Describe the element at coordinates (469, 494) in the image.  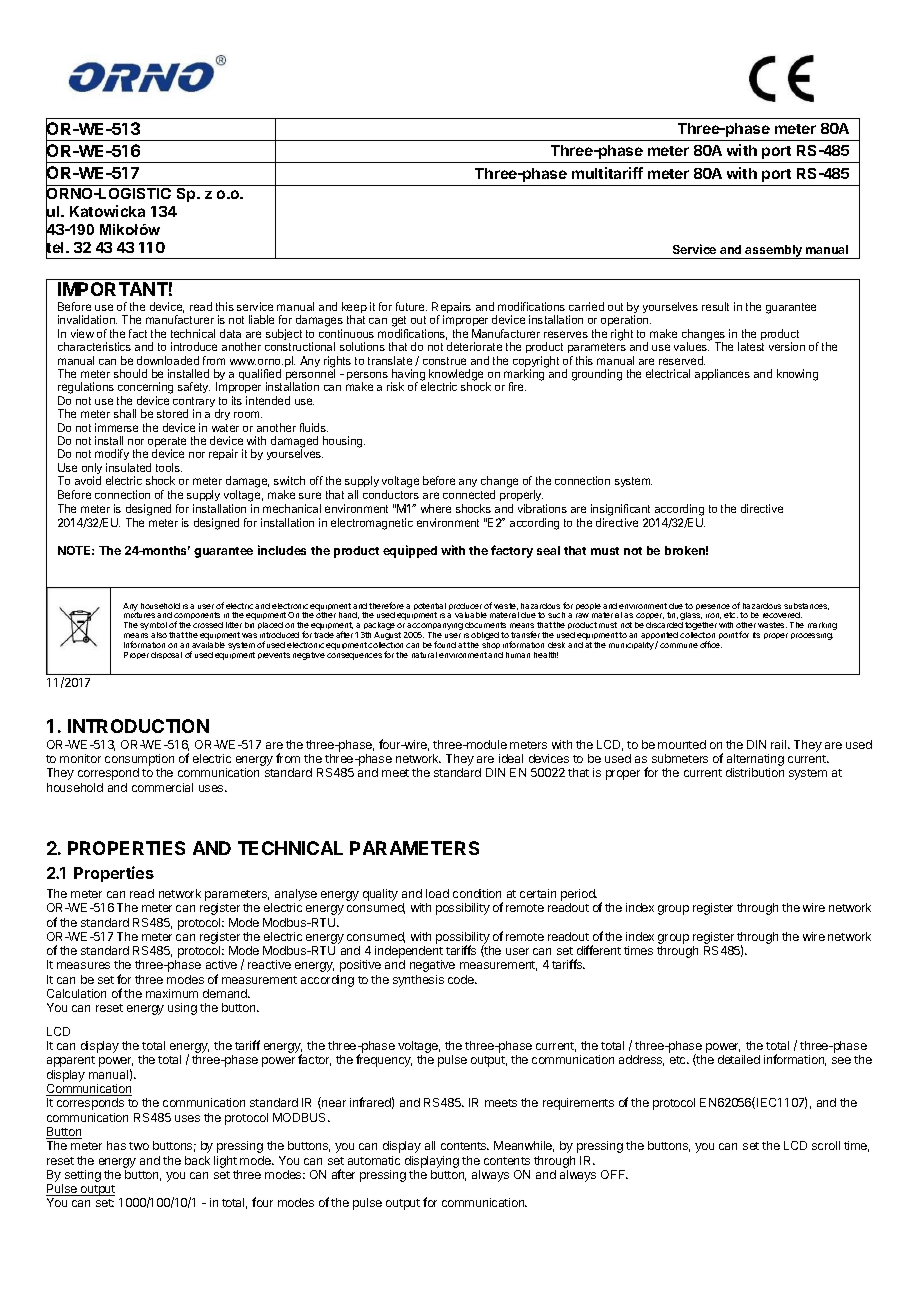
I see `connected` at that location.
